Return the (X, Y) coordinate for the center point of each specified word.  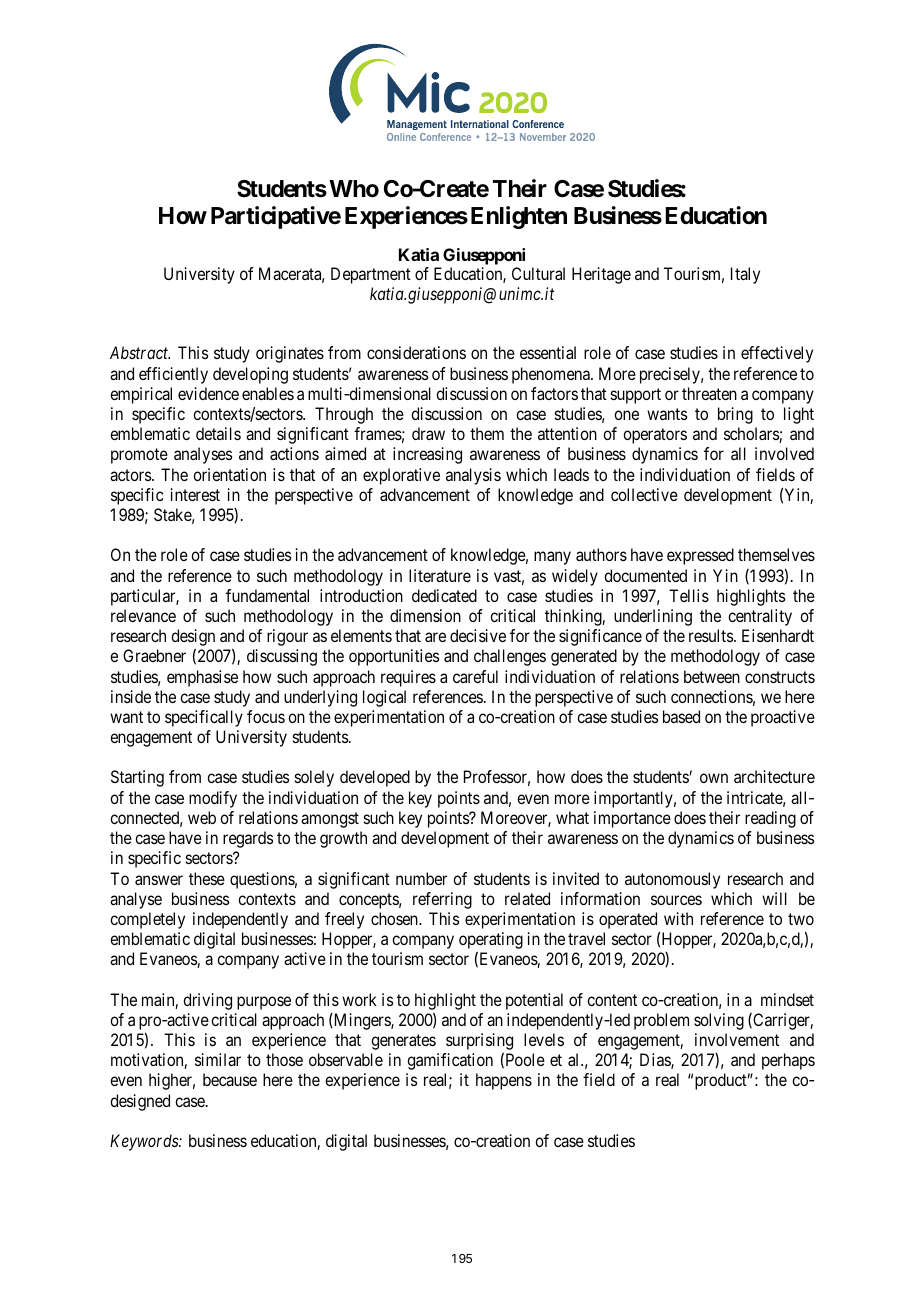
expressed (700, 556)
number (421, 878)
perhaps (788, 1061)
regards (248, 839)
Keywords (145, 1142)
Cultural (538, 273)
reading (770, 819)
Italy (745, 275)
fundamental (267, 595)
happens (504, 1081)
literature (440, 575)
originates (290, 354)
